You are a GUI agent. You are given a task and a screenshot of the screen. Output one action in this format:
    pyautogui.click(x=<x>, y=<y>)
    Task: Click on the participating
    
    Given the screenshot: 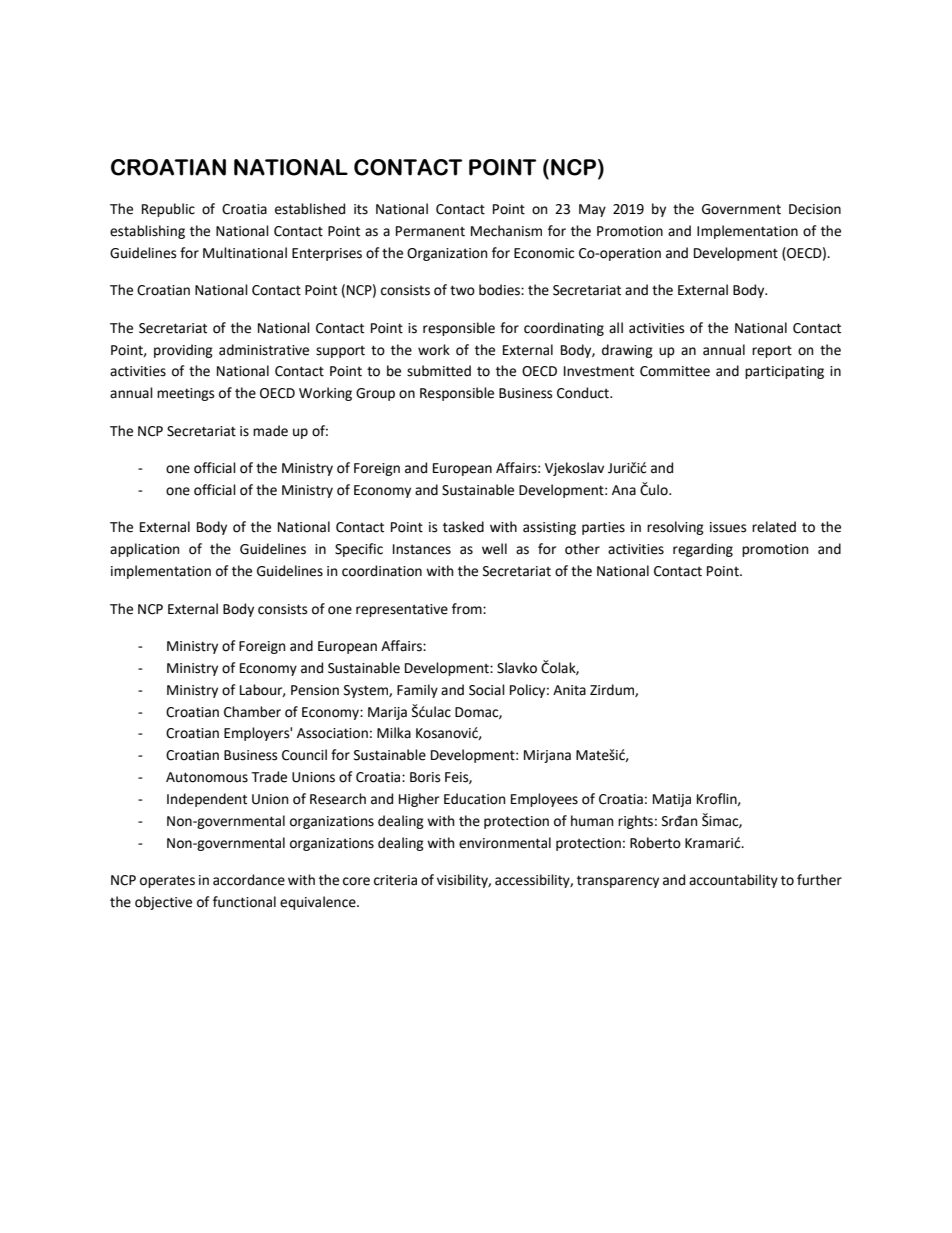 What is the action you would take?
    pyautogui.click(x=784, y=372)
